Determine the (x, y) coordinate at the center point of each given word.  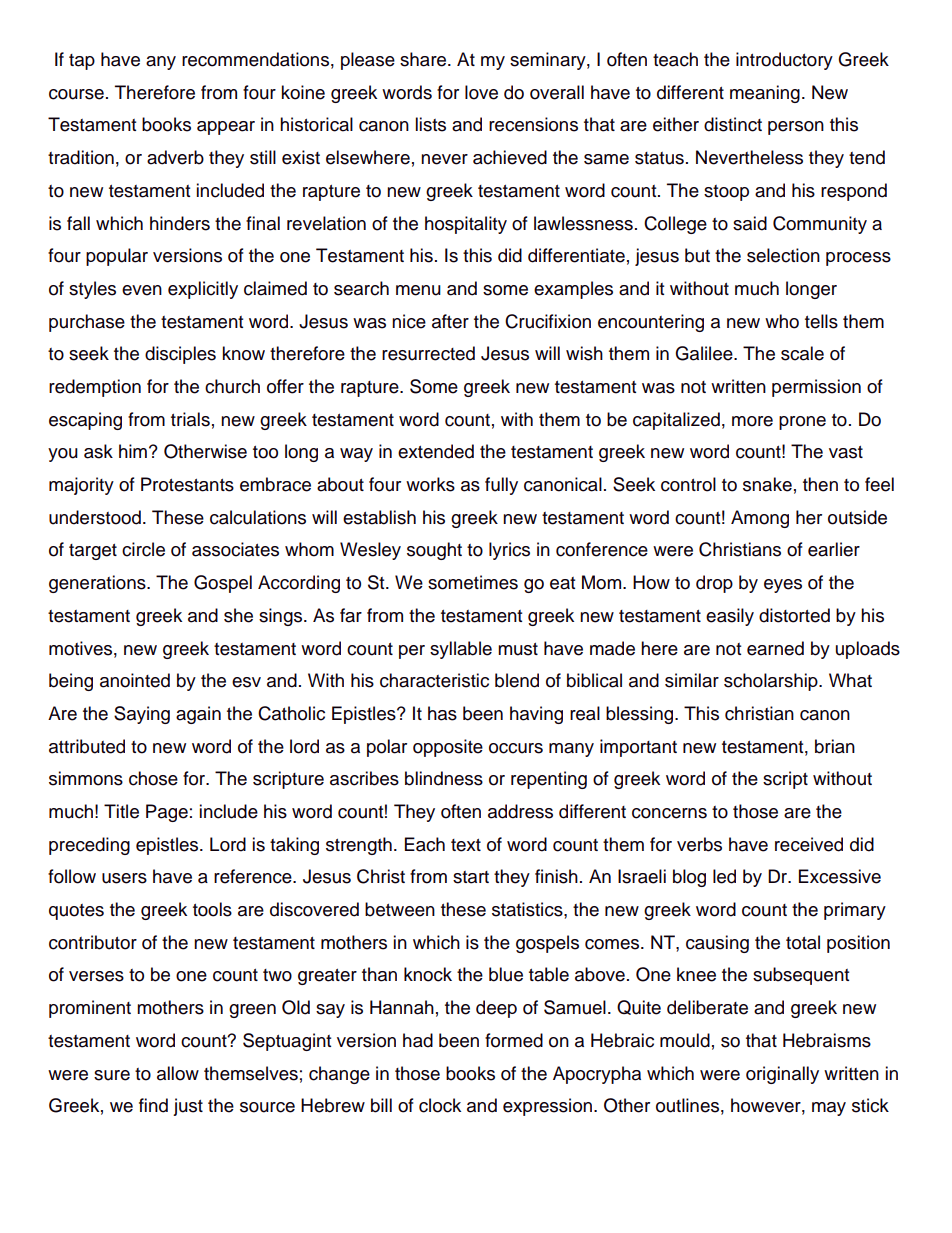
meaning (765, 94)
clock (440, 1105)
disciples (180, 355)
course (76, 94)
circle (143, 549)
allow (178, 1073)
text (466, 845)
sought (434, 551)
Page (167, 813)
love (481, 92)
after (450, 321)
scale (802, 353)
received (809, 844)
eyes (783, 586)
